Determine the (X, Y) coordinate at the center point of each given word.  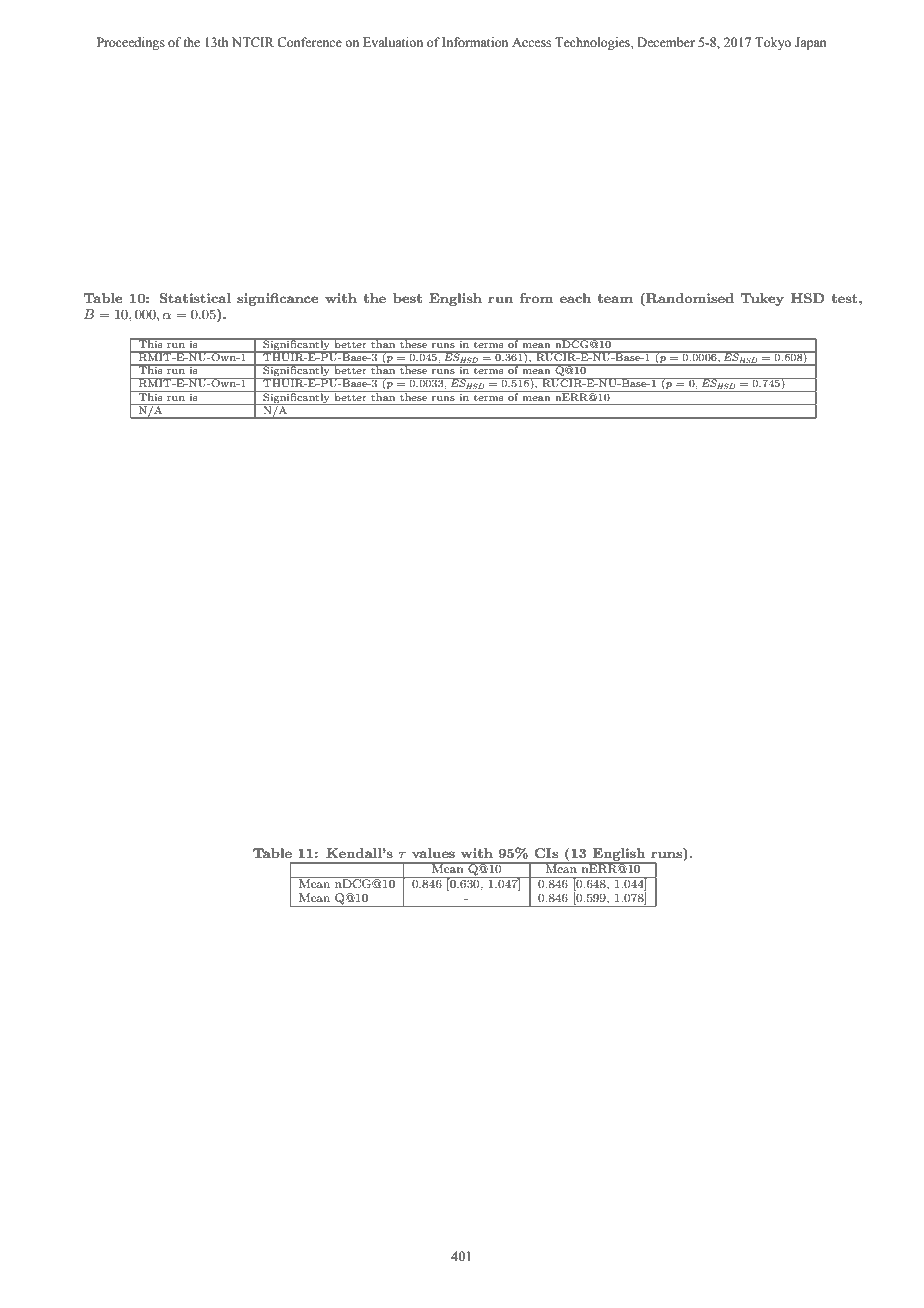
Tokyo (773, 43)
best (407, 298)
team (615, 298)
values (433, 853)
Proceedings (131, 43)
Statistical (195, 298)
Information (475, 42)
